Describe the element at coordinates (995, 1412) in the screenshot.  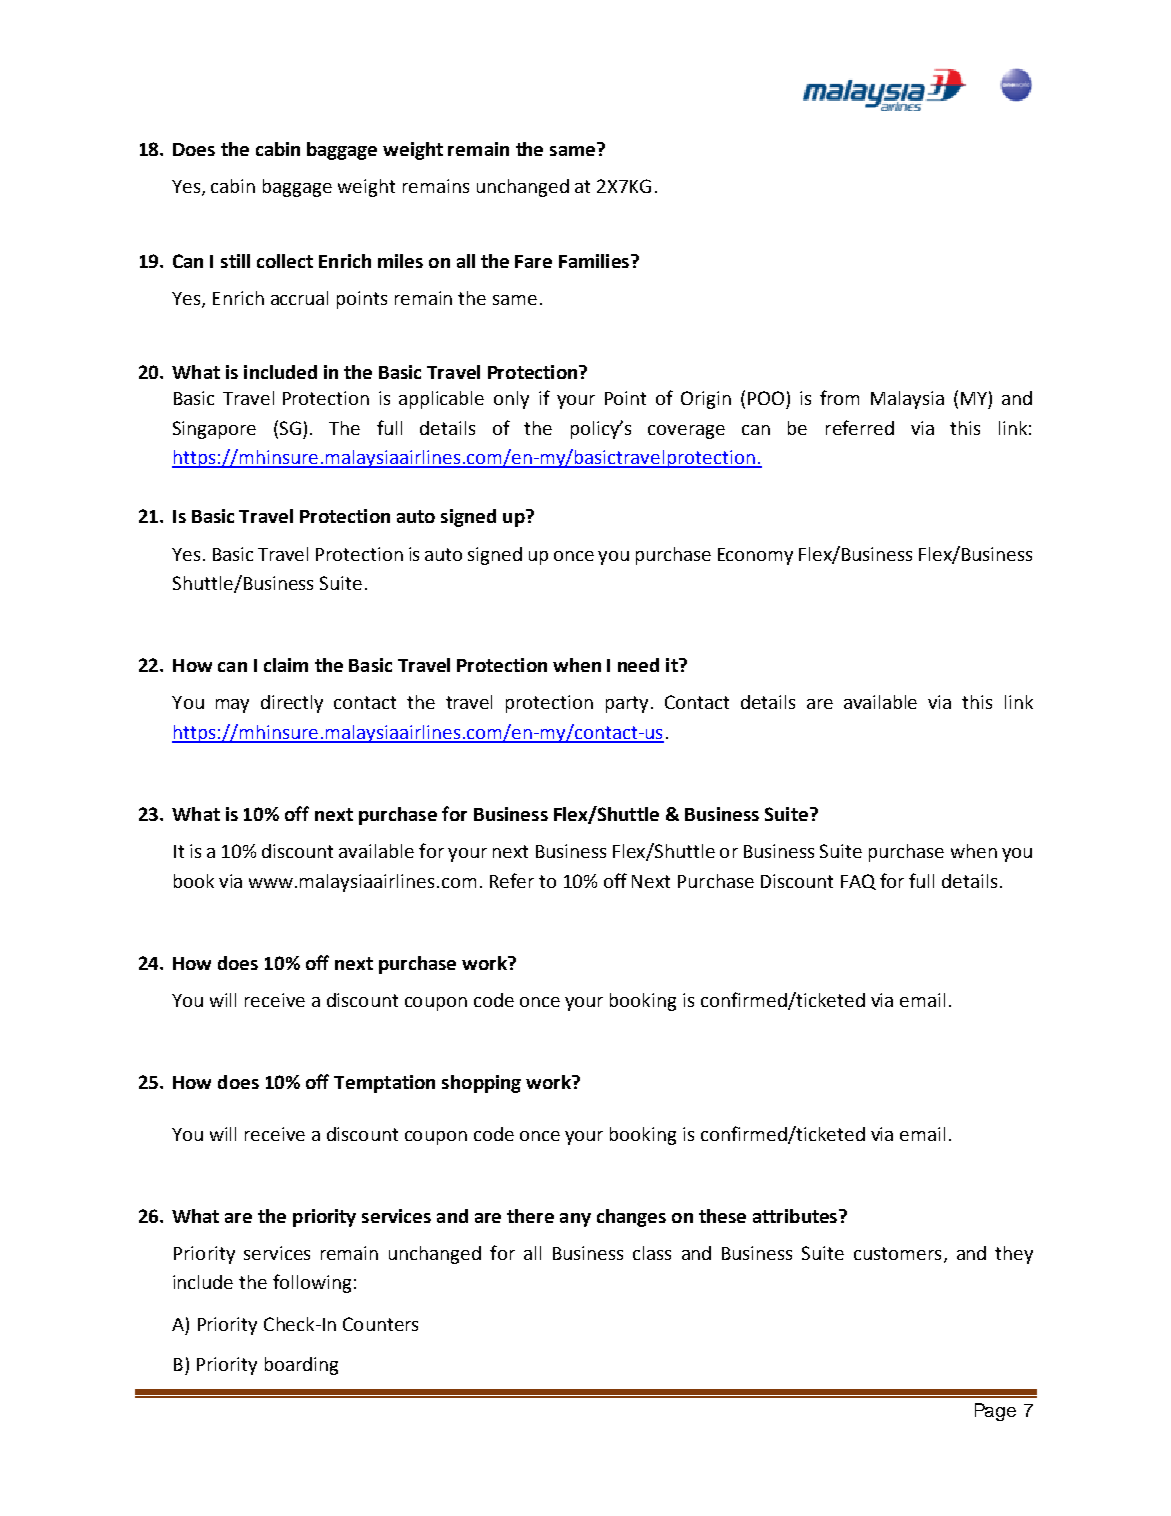
I see `Page` at that location.
